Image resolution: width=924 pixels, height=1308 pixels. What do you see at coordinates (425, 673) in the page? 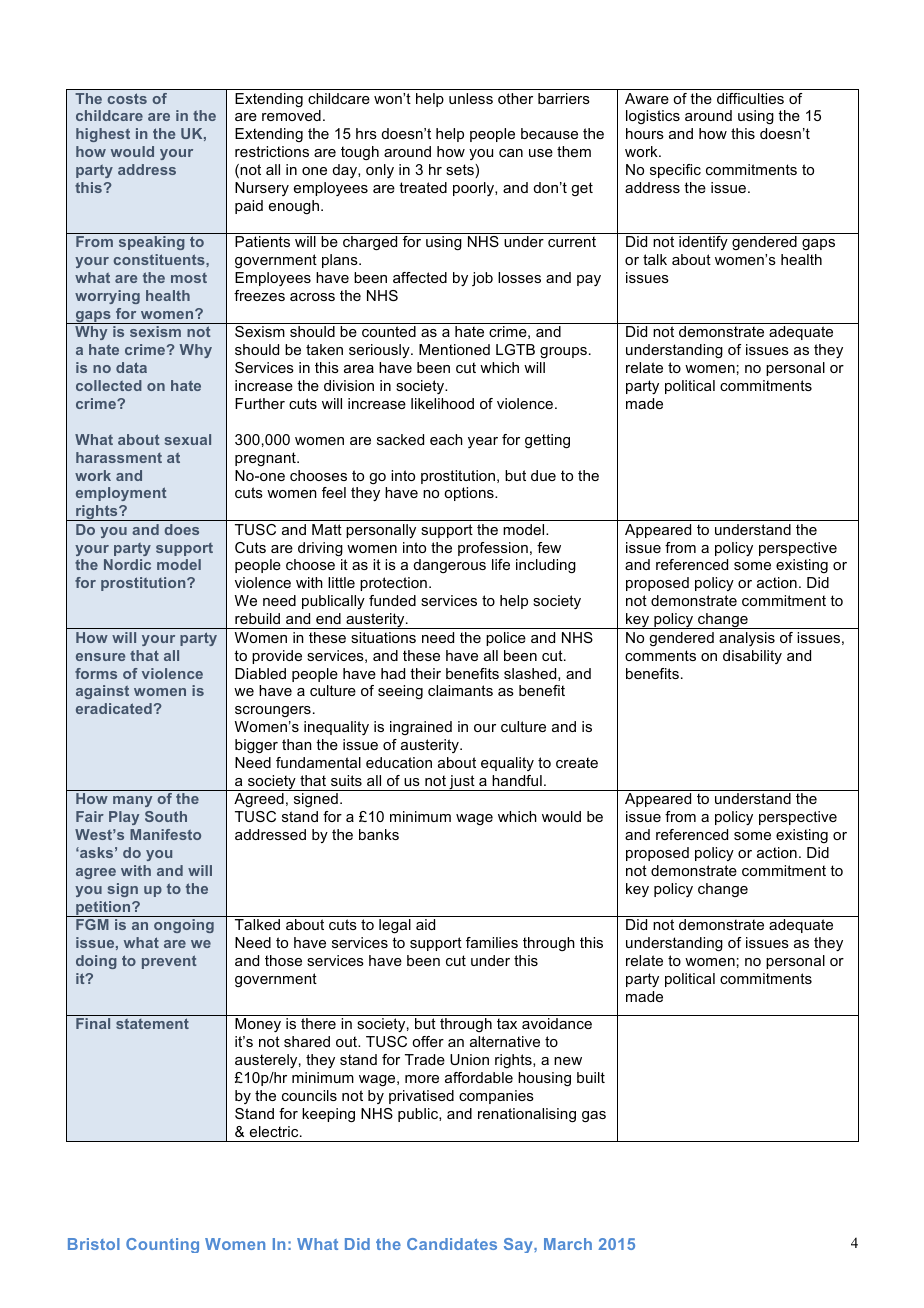
I see `their` at bounding box center [425, 673].
